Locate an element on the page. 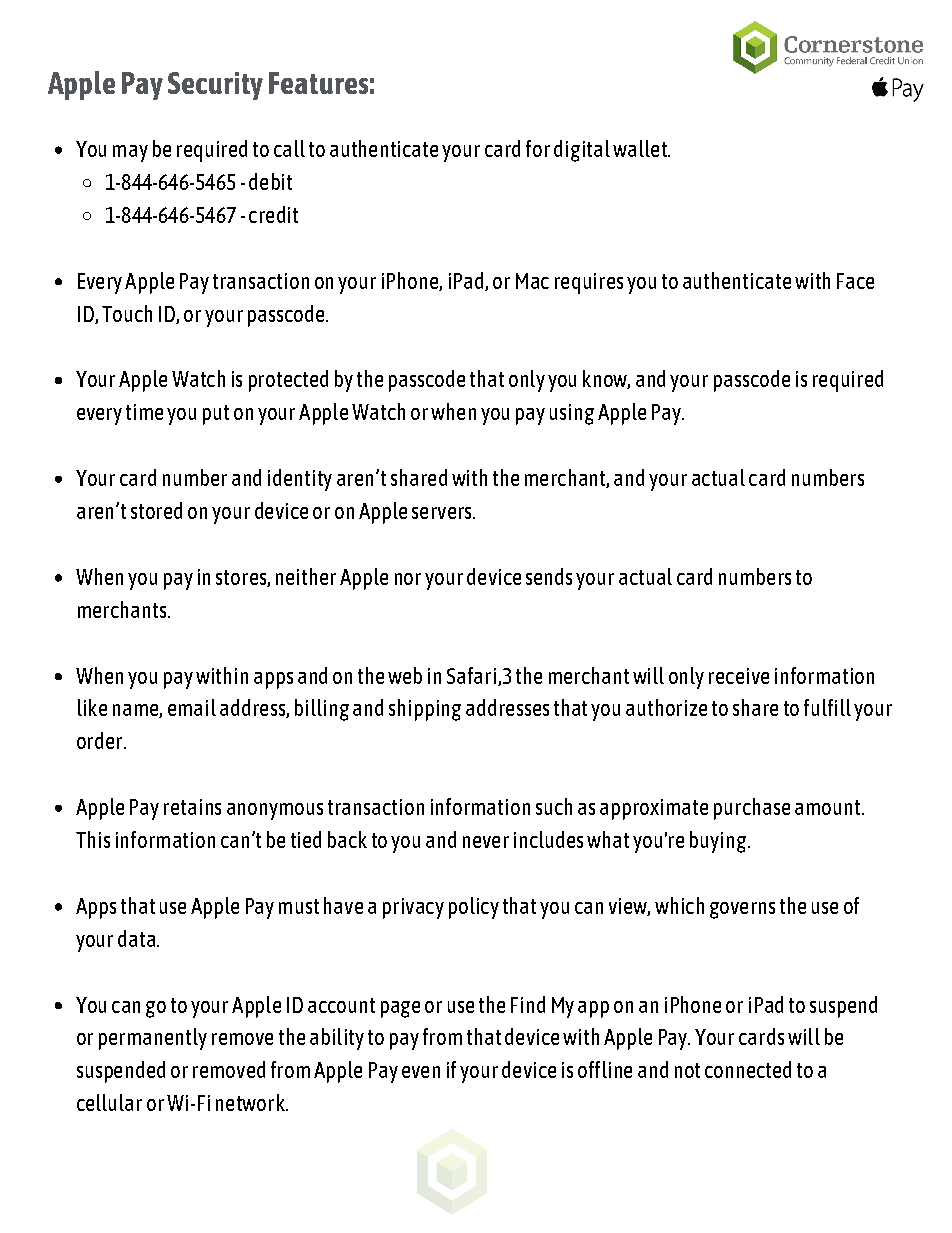  Face is located at coordinates (855, 281).
